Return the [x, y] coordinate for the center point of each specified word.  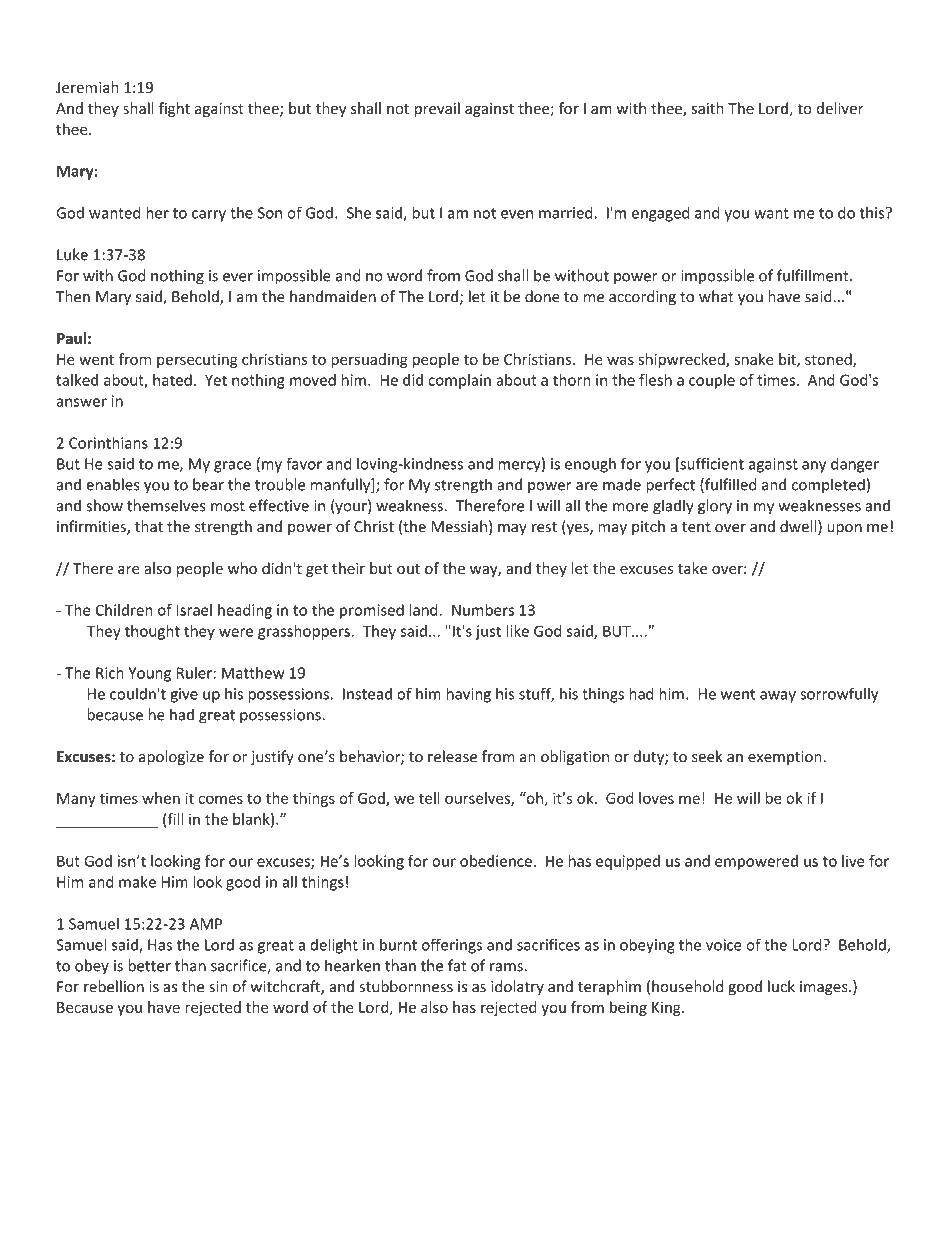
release [452, 756]
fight [174, 109]
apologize [171, 757]
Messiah [459, 526]
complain [459, 381]
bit [788, 360]
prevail [437, 109]
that [149, 526]
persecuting [197, 361]
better [149, 965]
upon [844, 529]
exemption [785, 758]
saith [708, 108]
